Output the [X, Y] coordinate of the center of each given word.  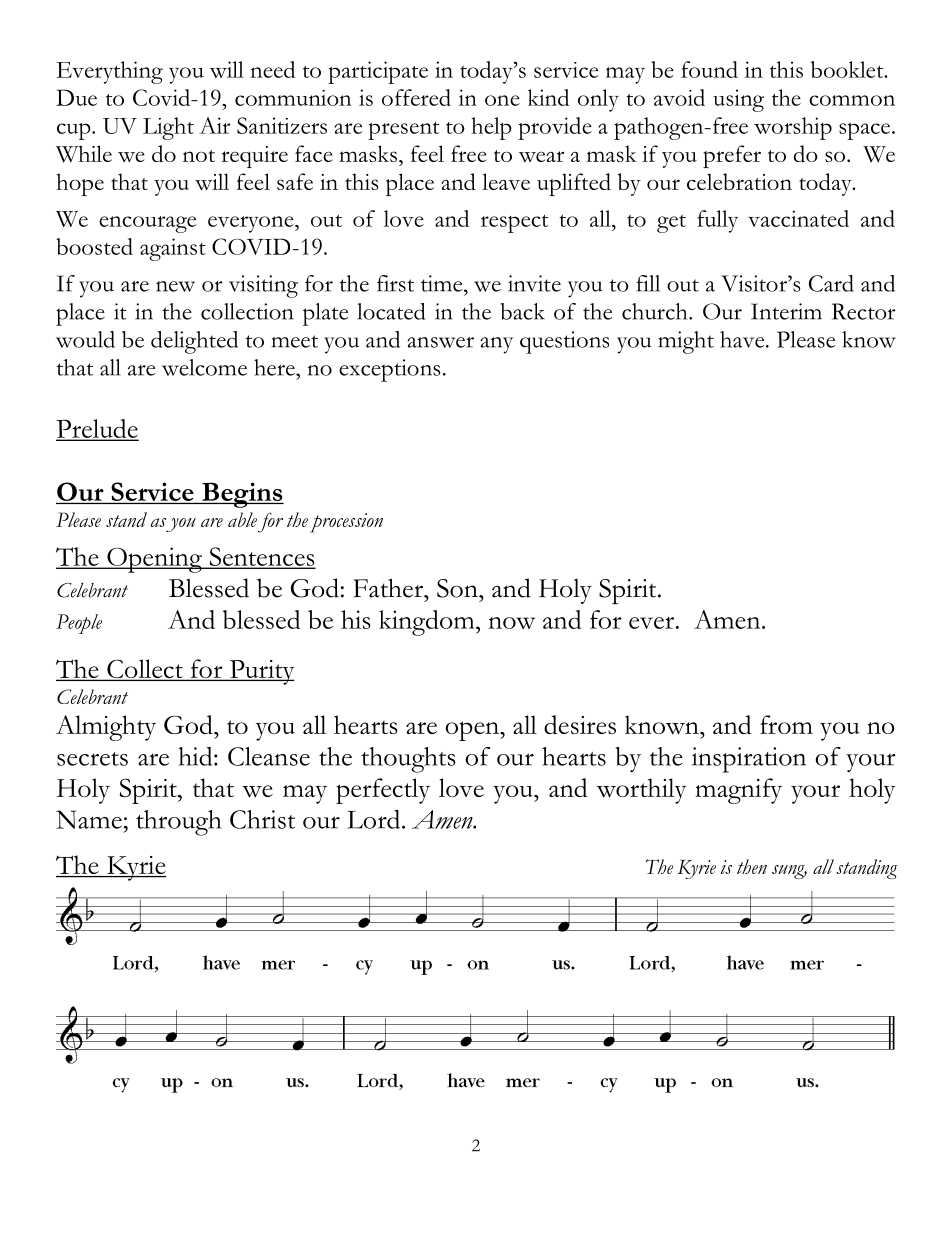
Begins [242, 495]
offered [416, 97]
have [743, 339]
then [752, 866]
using [738, 100]
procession [346, 523]
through [179, 823]
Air [214, 125]
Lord [375, 819]
